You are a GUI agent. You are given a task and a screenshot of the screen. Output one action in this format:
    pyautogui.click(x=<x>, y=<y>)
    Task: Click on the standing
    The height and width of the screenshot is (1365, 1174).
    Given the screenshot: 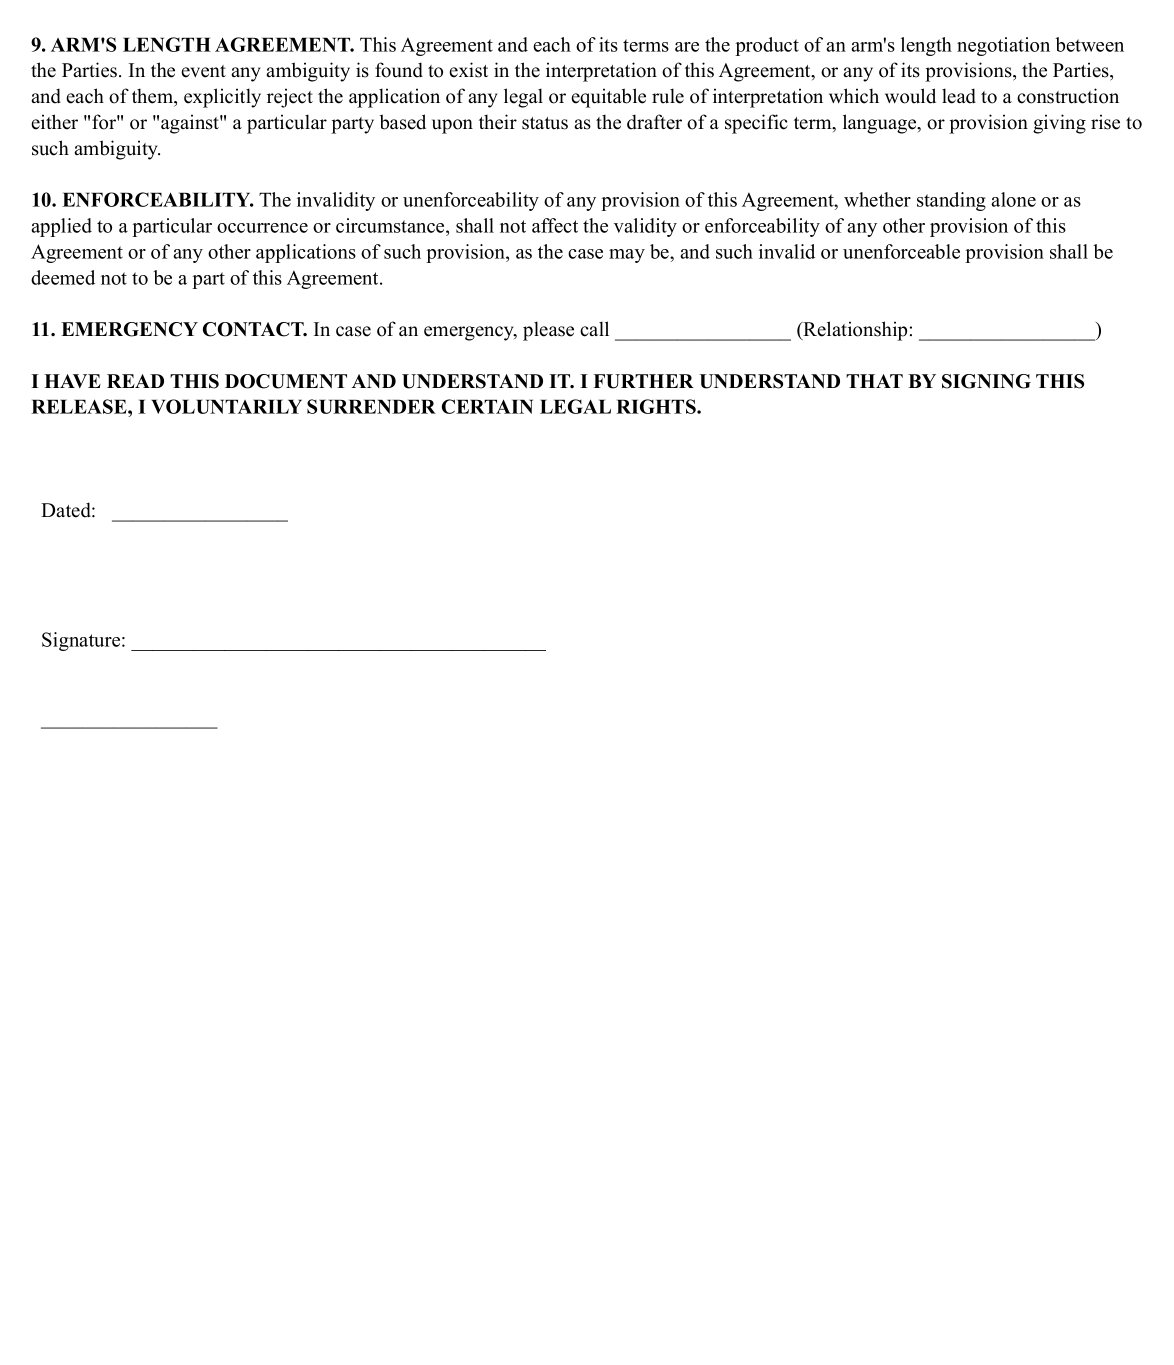 What is the action you would take?
    pyautogui.click(x=951, y=201)
